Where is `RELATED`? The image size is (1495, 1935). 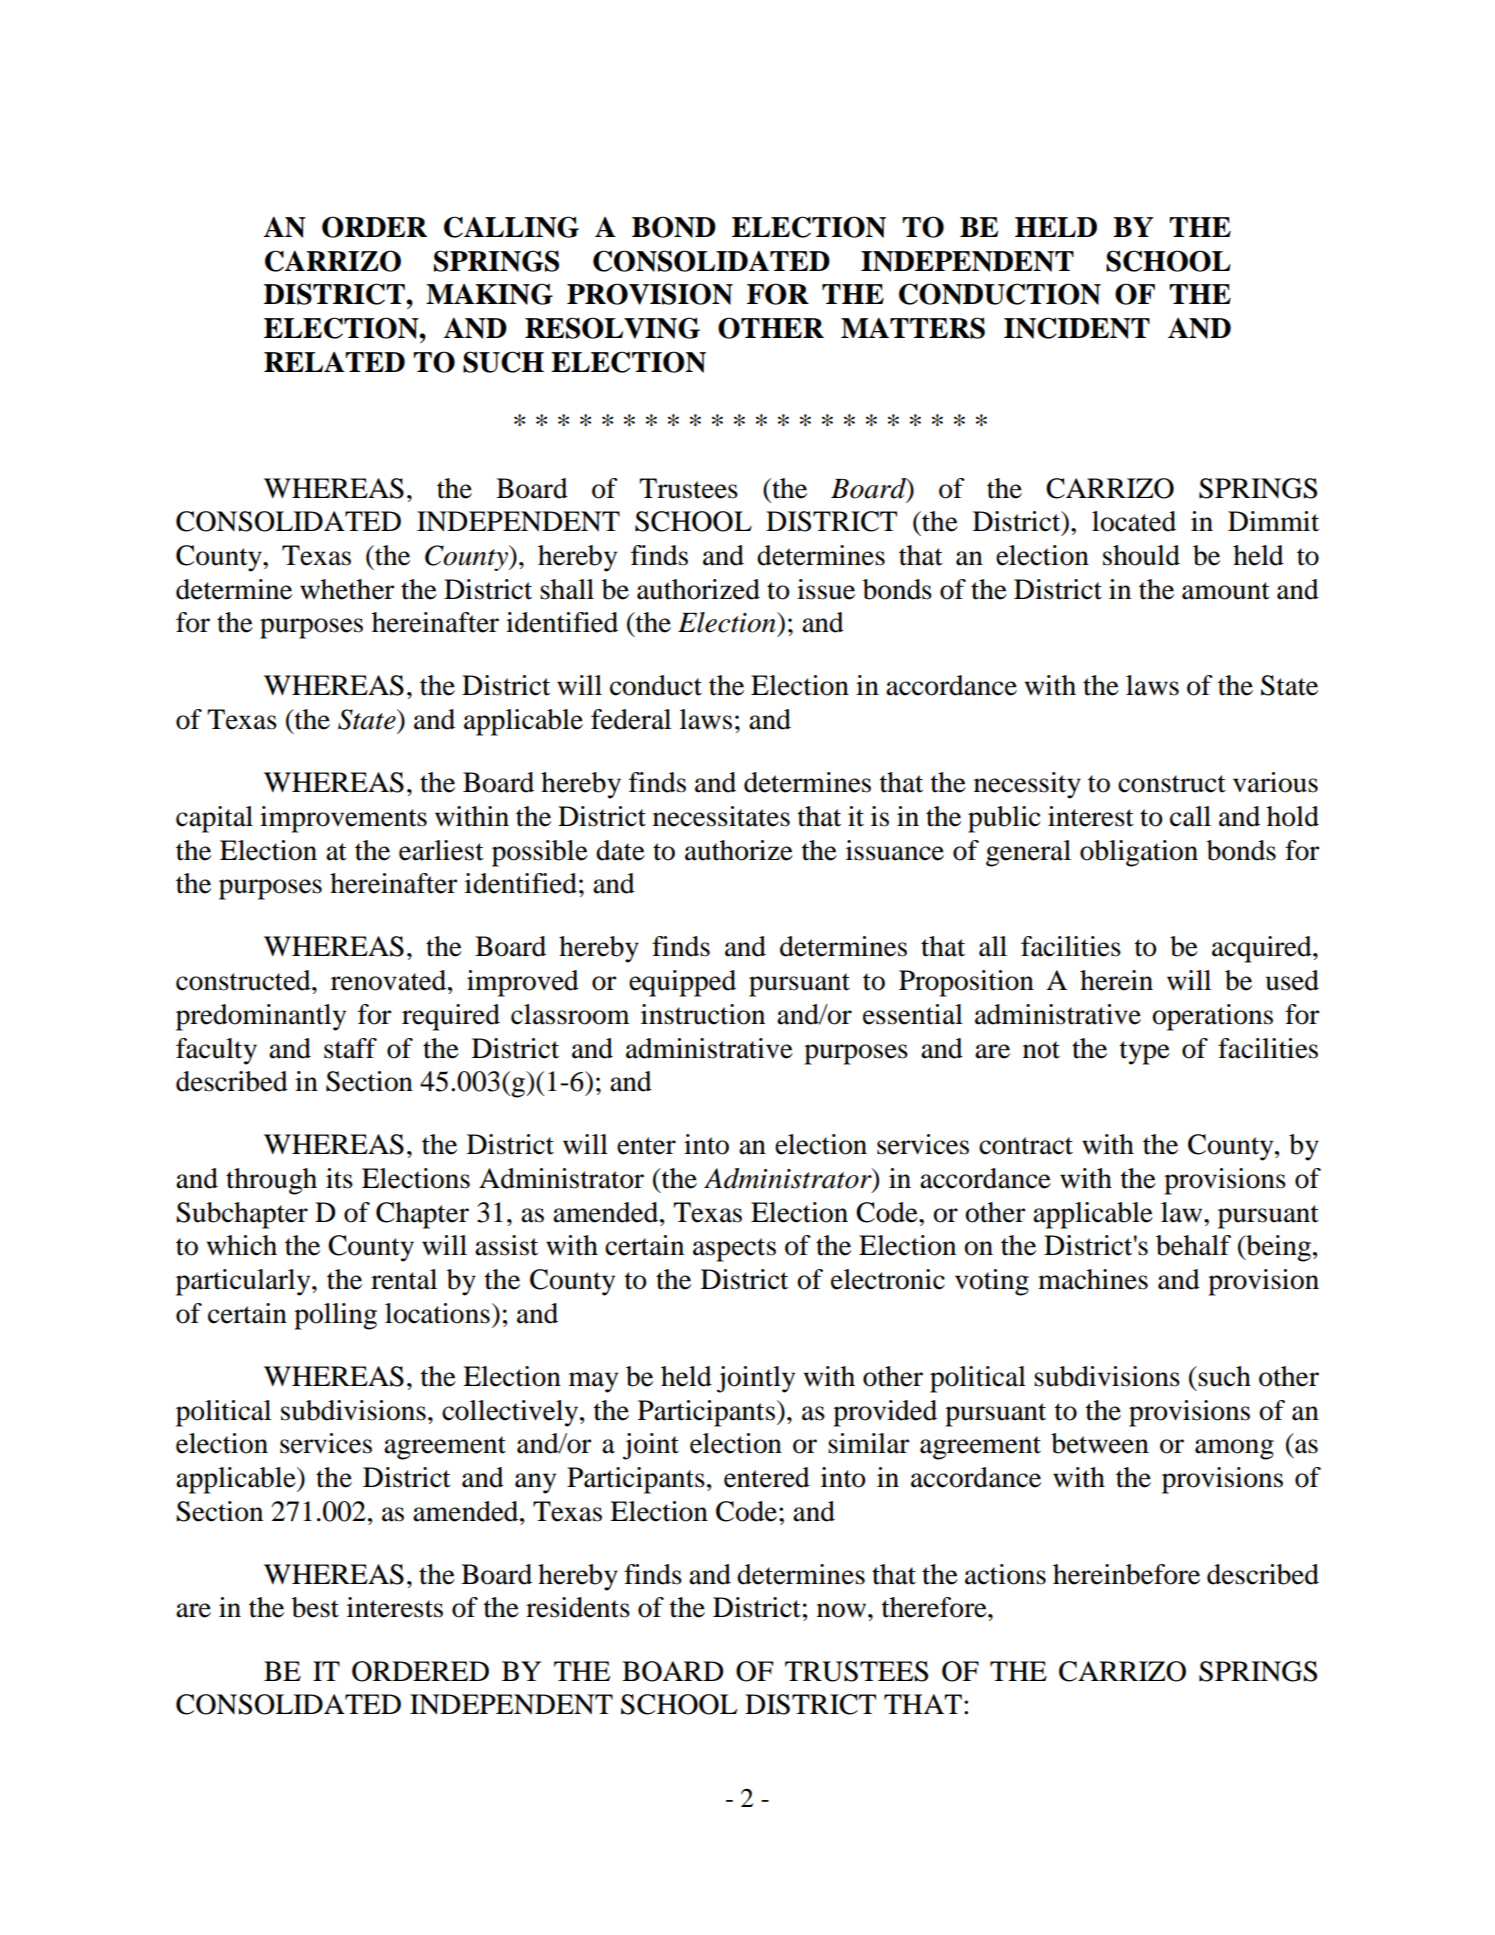
RELATED is located at coordinates (334, 362).
